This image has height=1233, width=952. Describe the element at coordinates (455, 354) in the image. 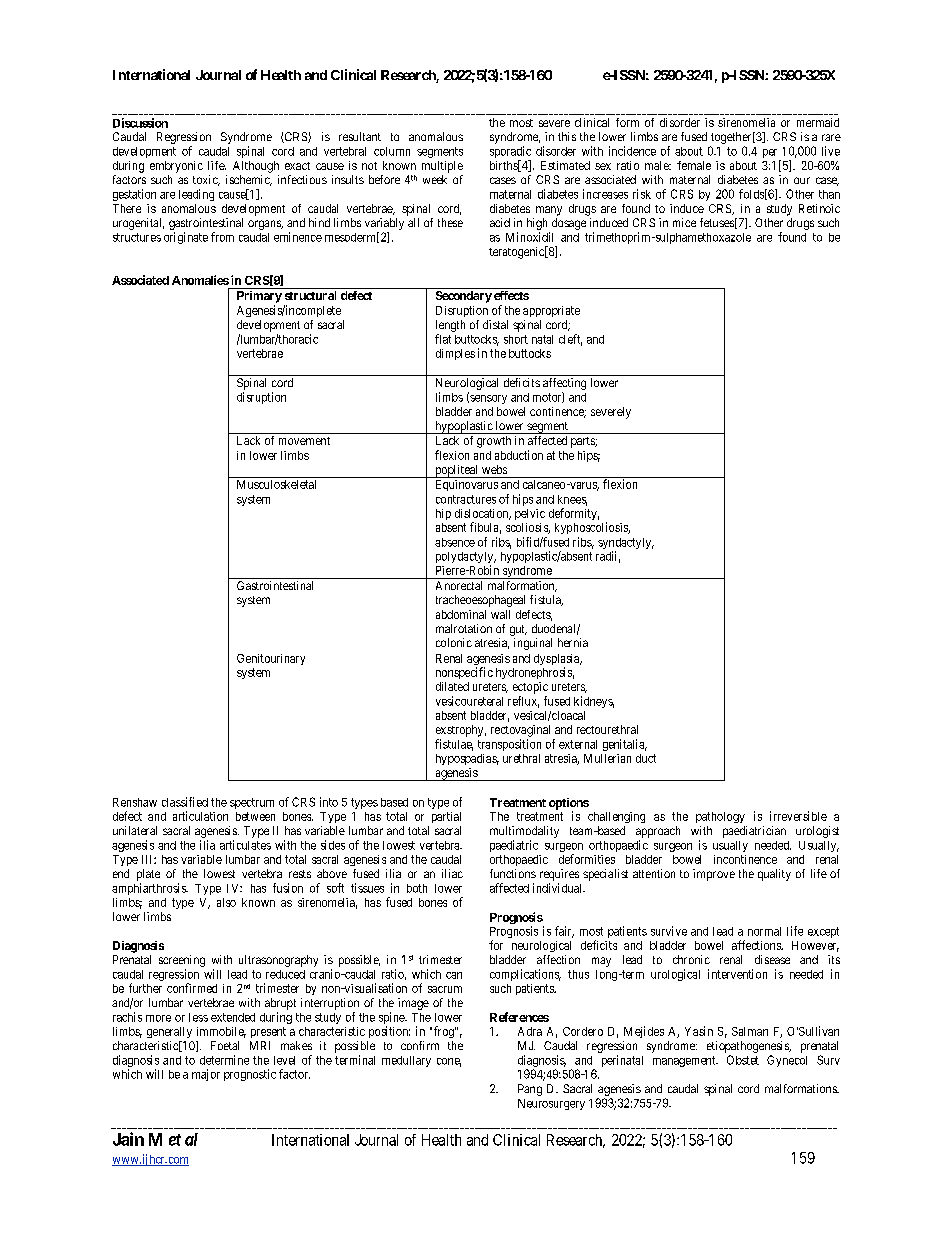

I see `dimples` at that location.
